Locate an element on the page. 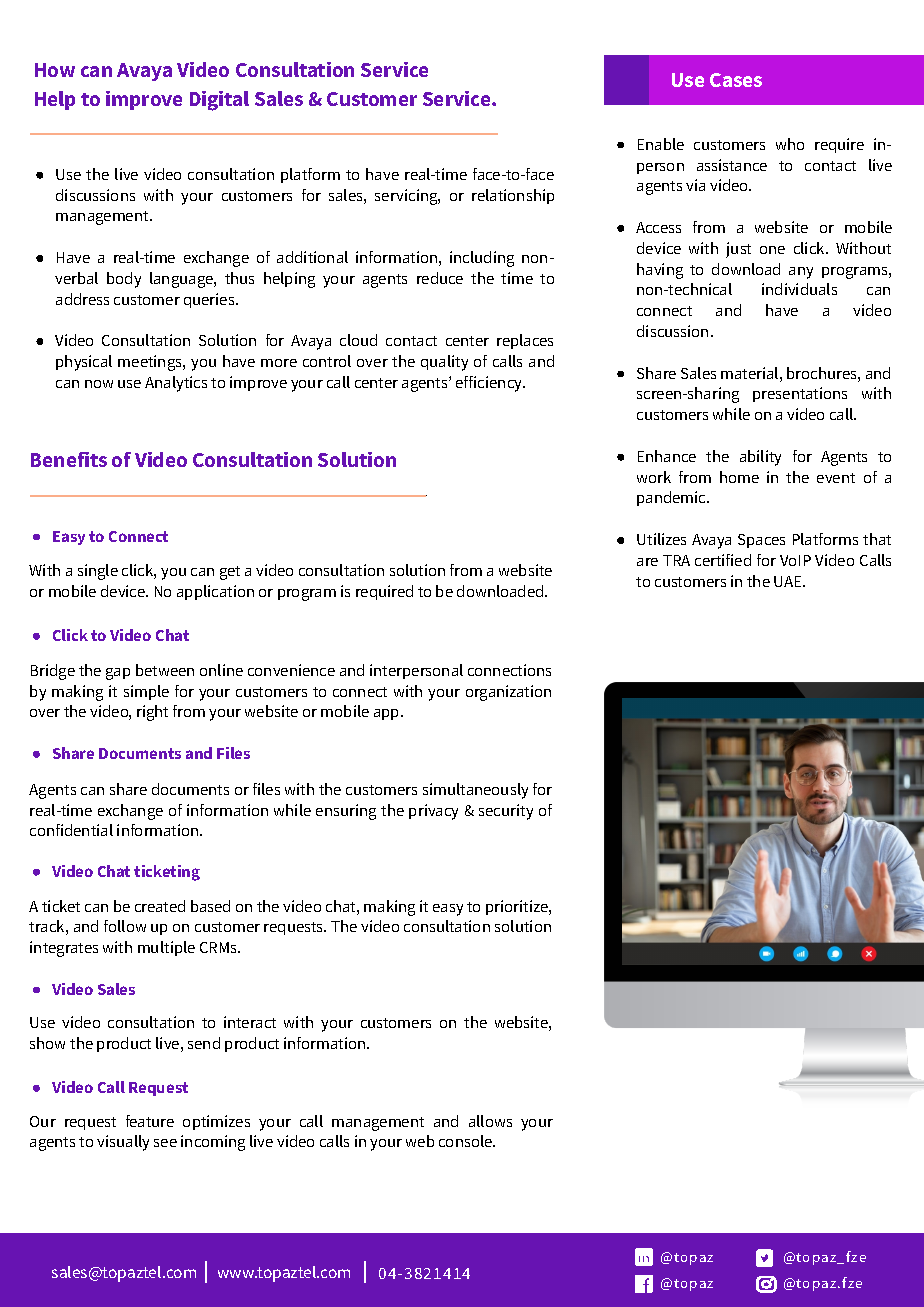 The width and height of the page is (924, 1307). who is located at coordinates (790, 144).
